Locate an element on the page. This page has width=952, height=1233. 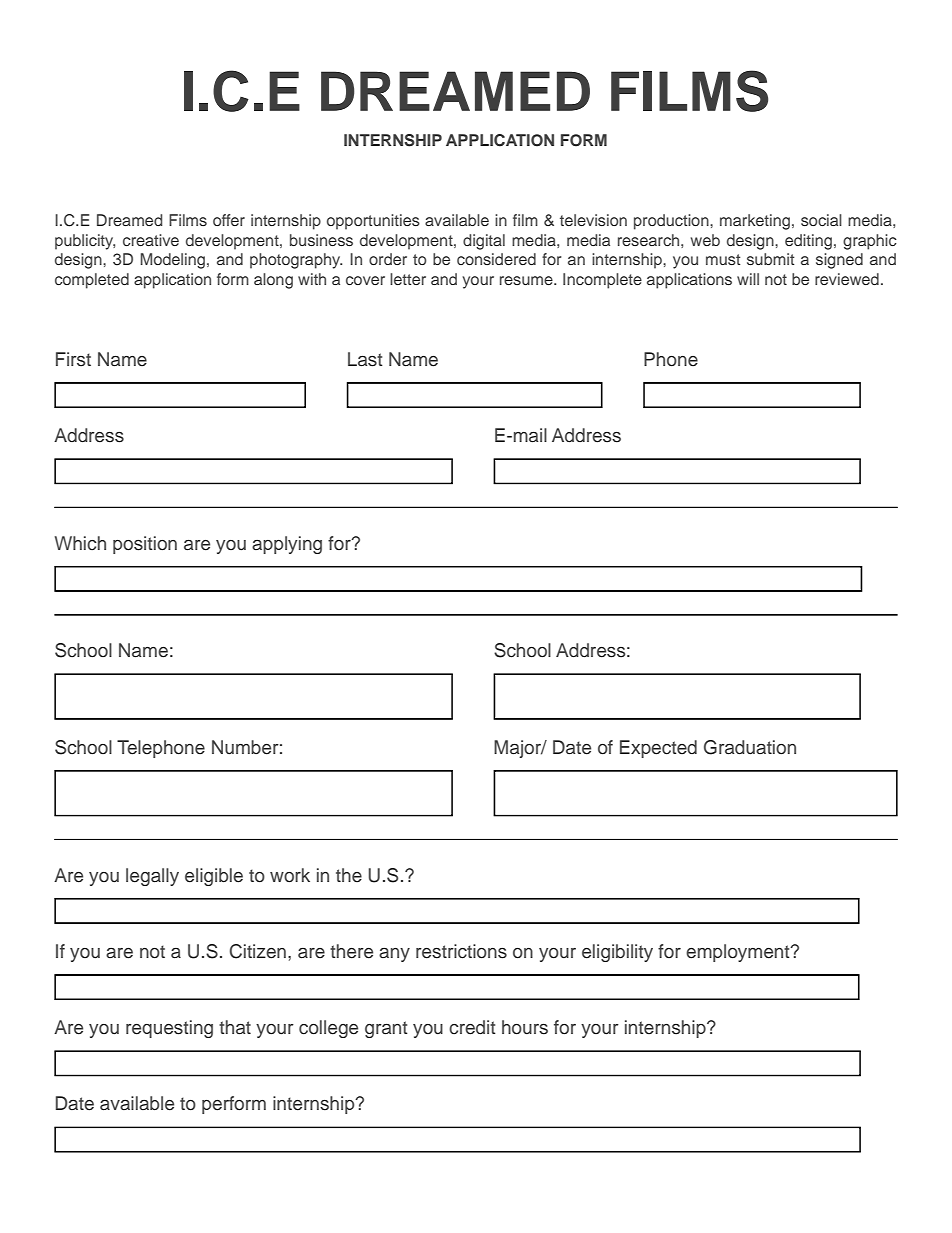
employment is located at coordinates (739, 953).
